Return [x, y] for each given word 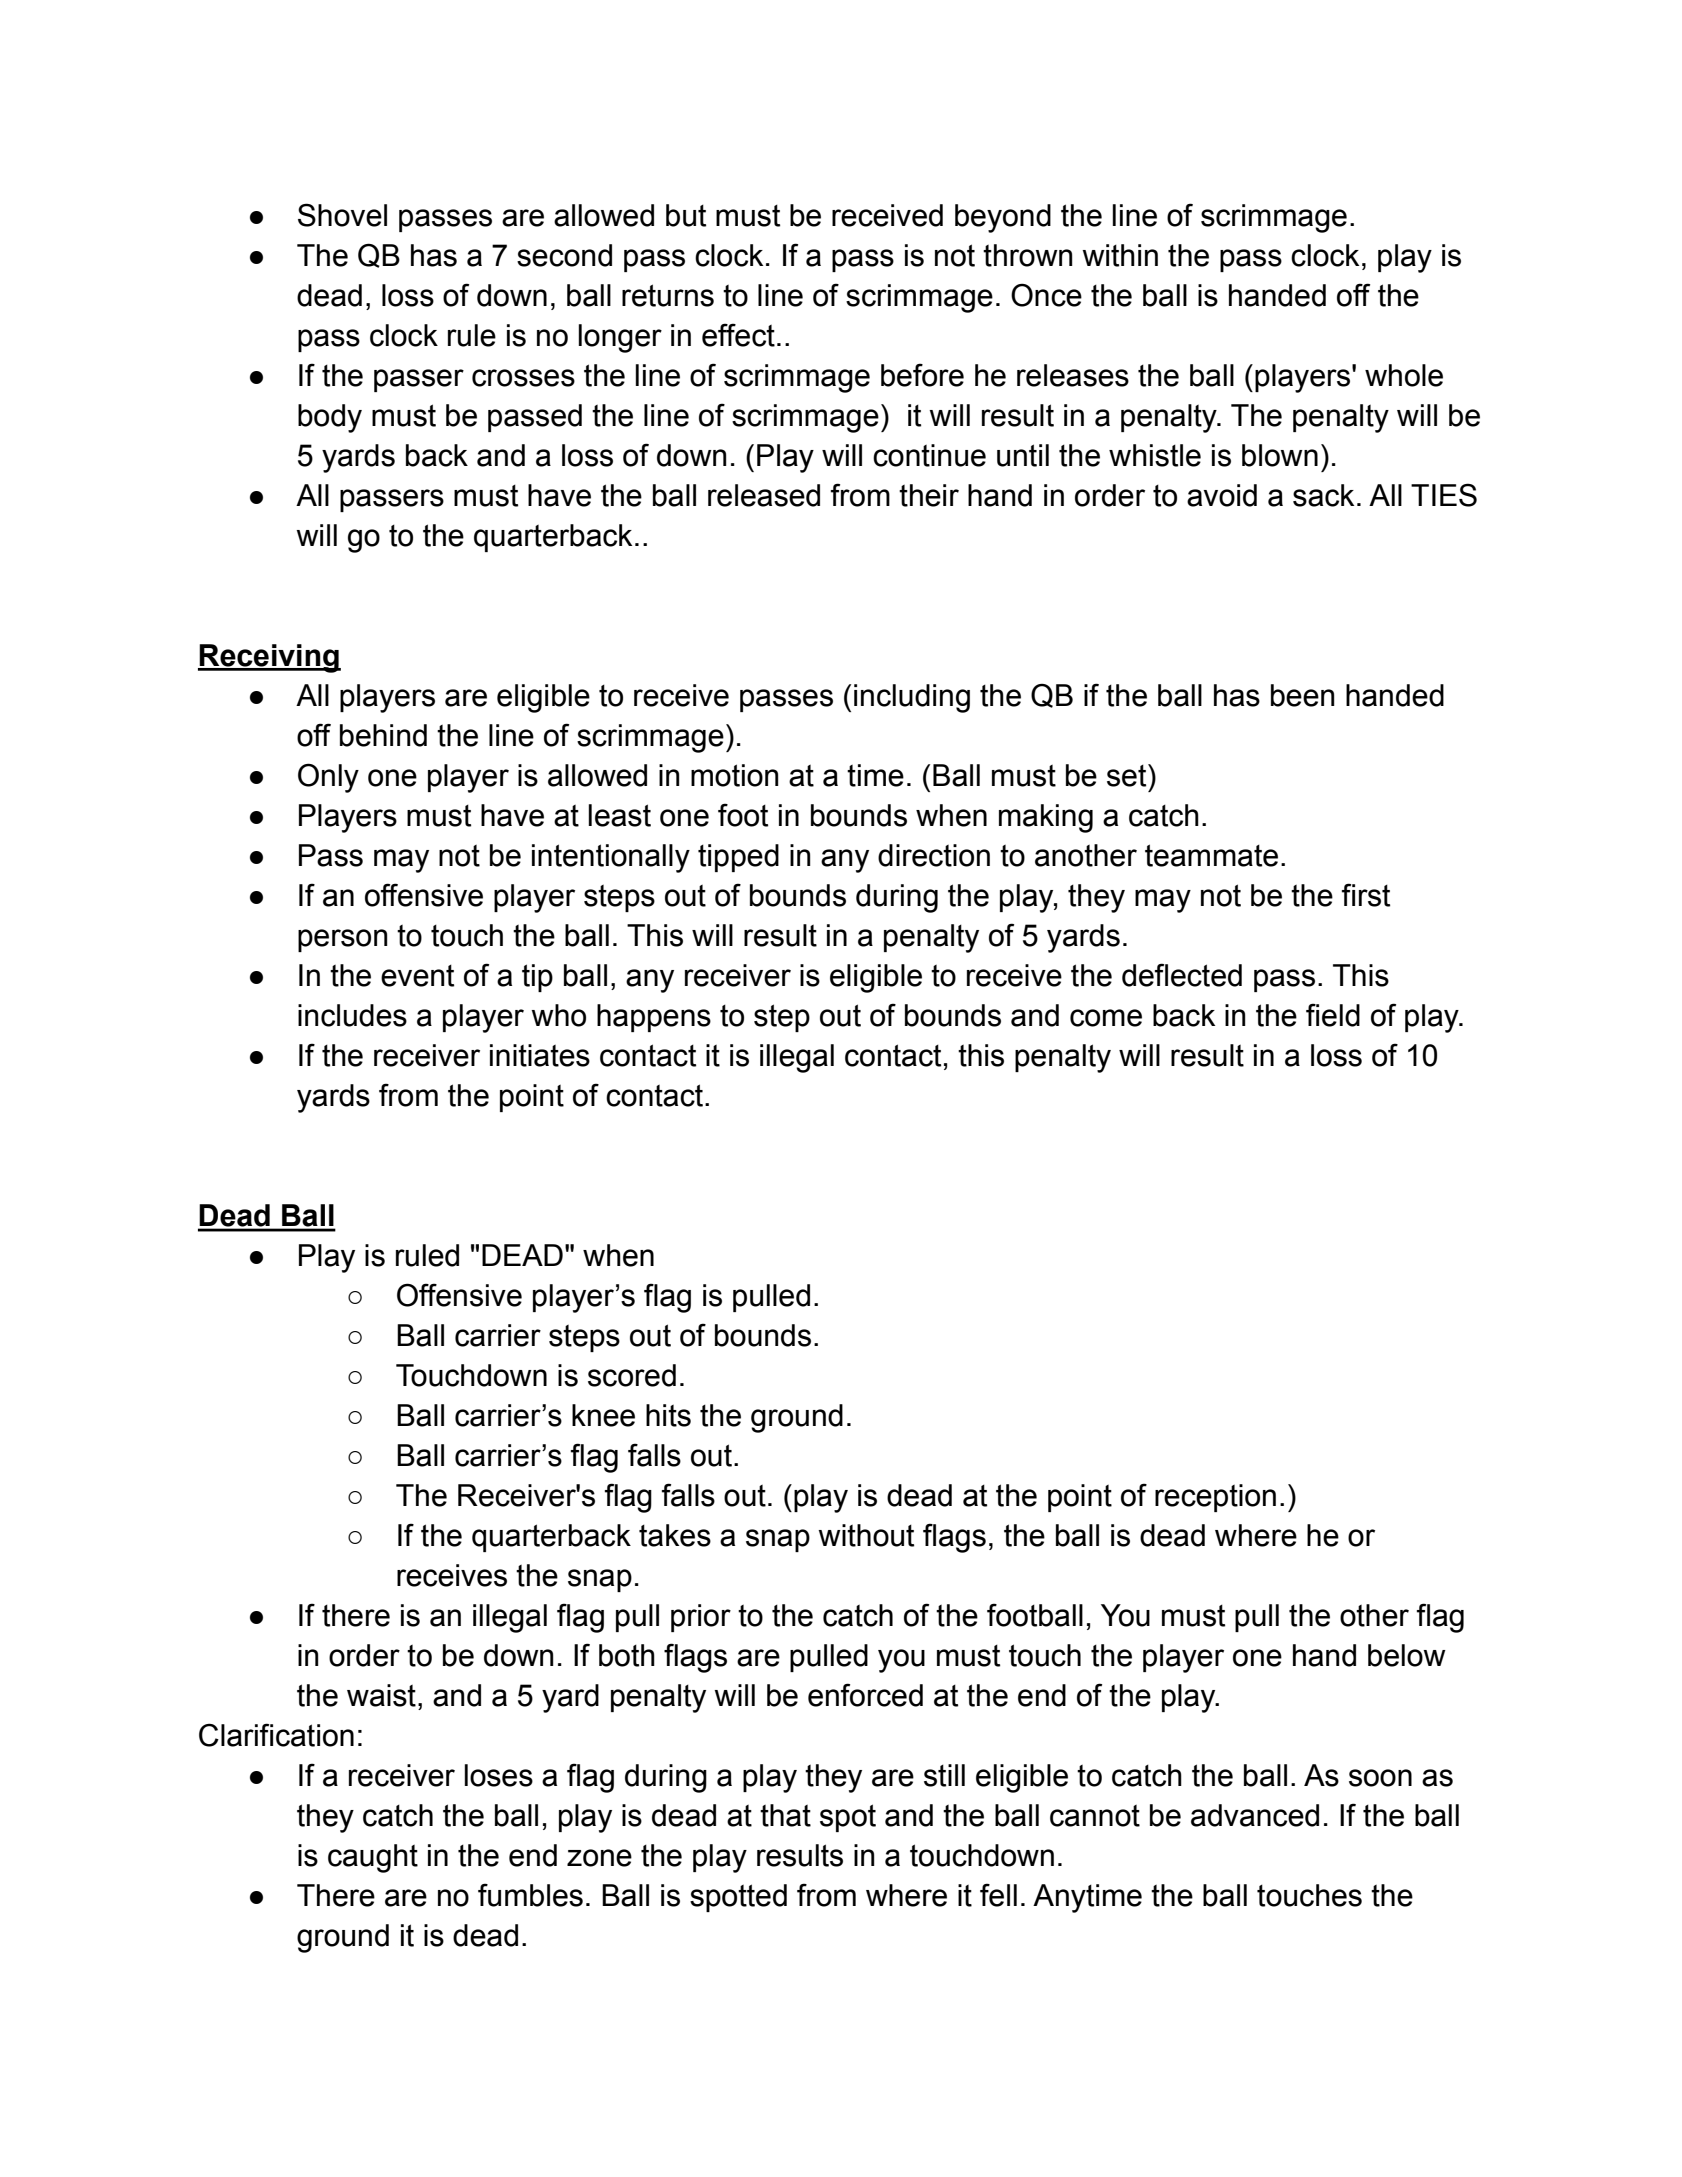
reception [1215, 1498]
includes [352, 1015]
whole [1404, 375]
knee [603, 1415]
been [1303, 695]
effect [738, 335]
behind [383, 735]
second [564, 255]
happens [654, 1018]
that [785, 1815]
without [866, 1535]
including [912, 698]
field [1333, 1015]
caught [373, 1858]
